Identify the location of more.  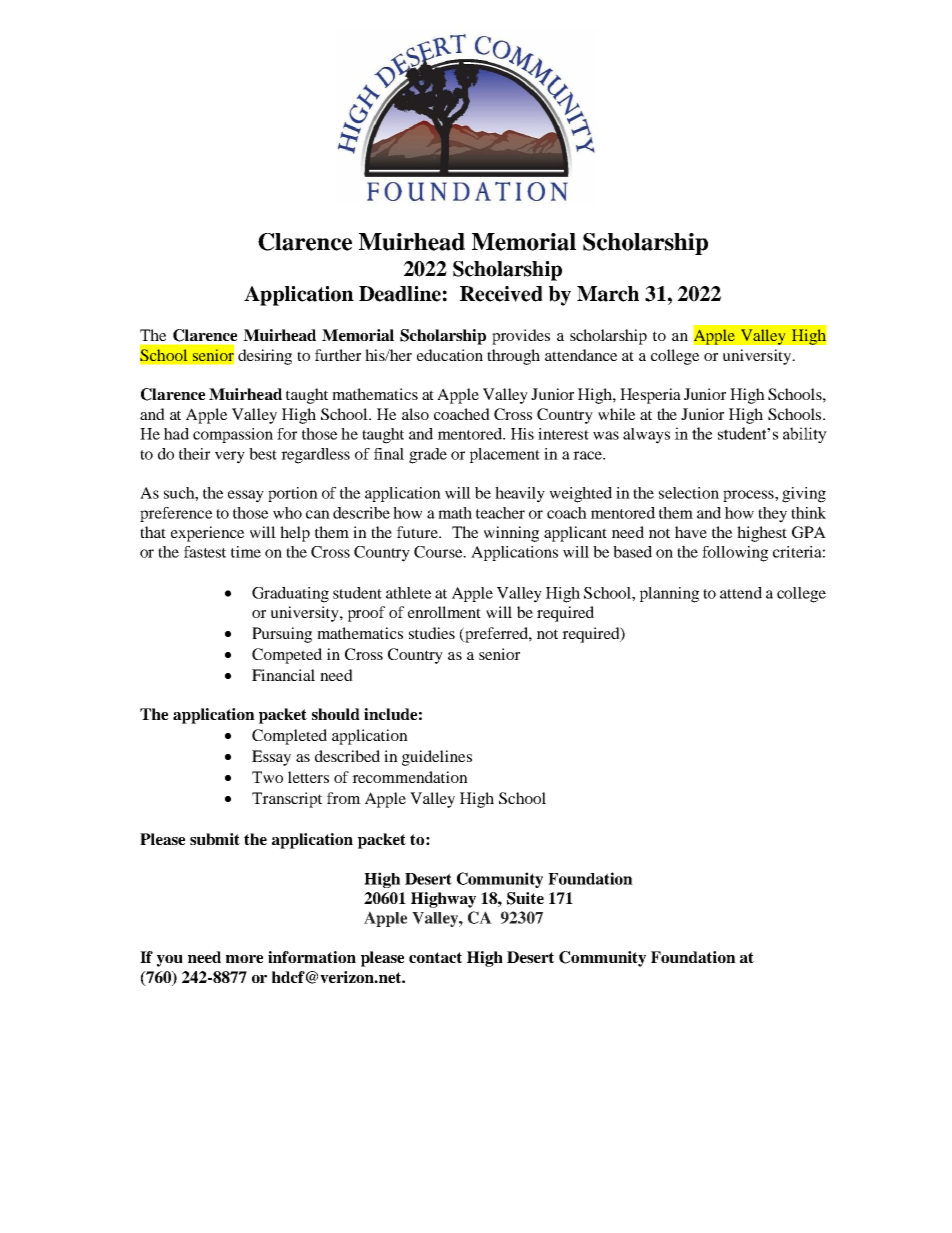
(244, 959).
